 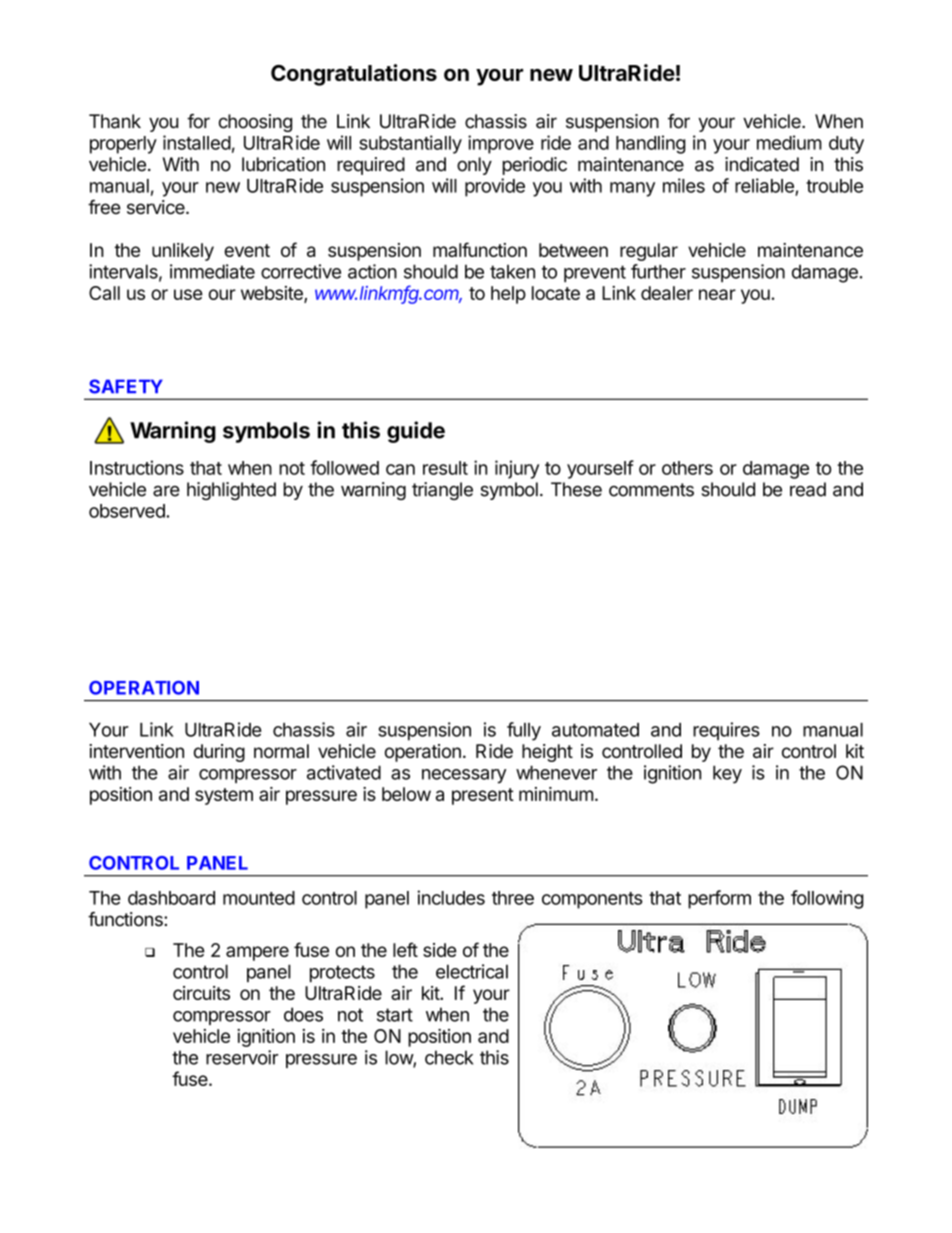 What do you see at coordinates (416, 432) in the document?
I see `guide` at bounding box center [416, 432].
